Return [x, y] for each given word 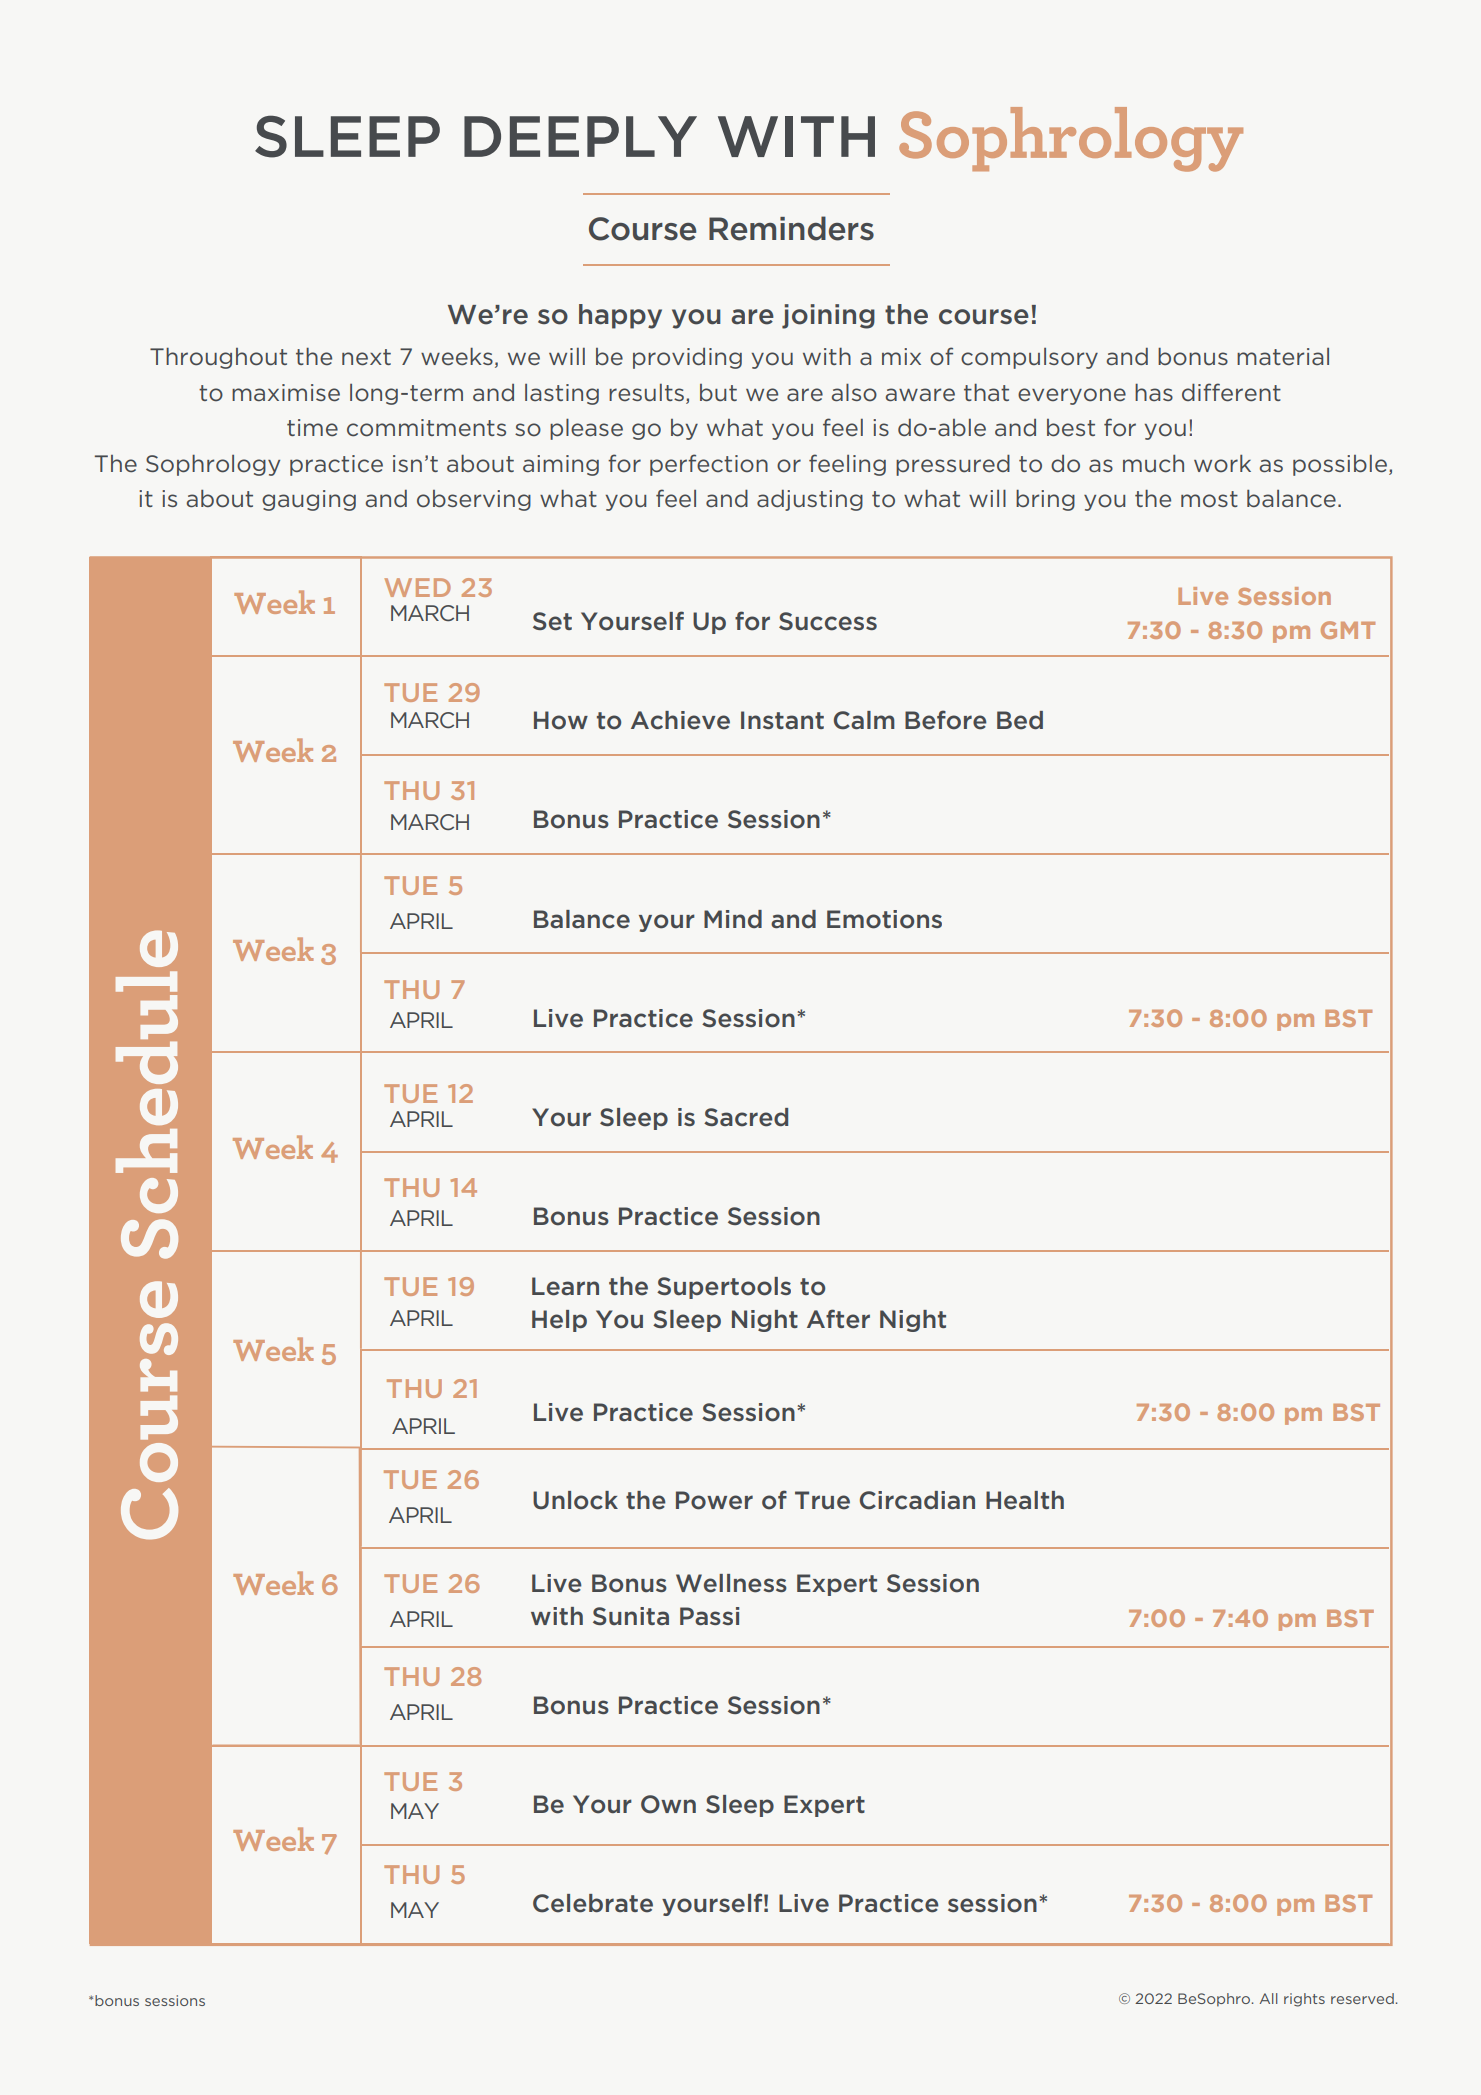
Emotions [884, 919]
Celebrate [593, 1903]
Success [828, 621]
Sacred [746, 1117]
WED [417, 587]
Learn [565, 1286]
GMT [1348, 630]
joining [828, 316]
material [1283, 356]
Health [1025, 1500]
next [366, 357]
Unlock [575, 1500]
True [822, 1500]
